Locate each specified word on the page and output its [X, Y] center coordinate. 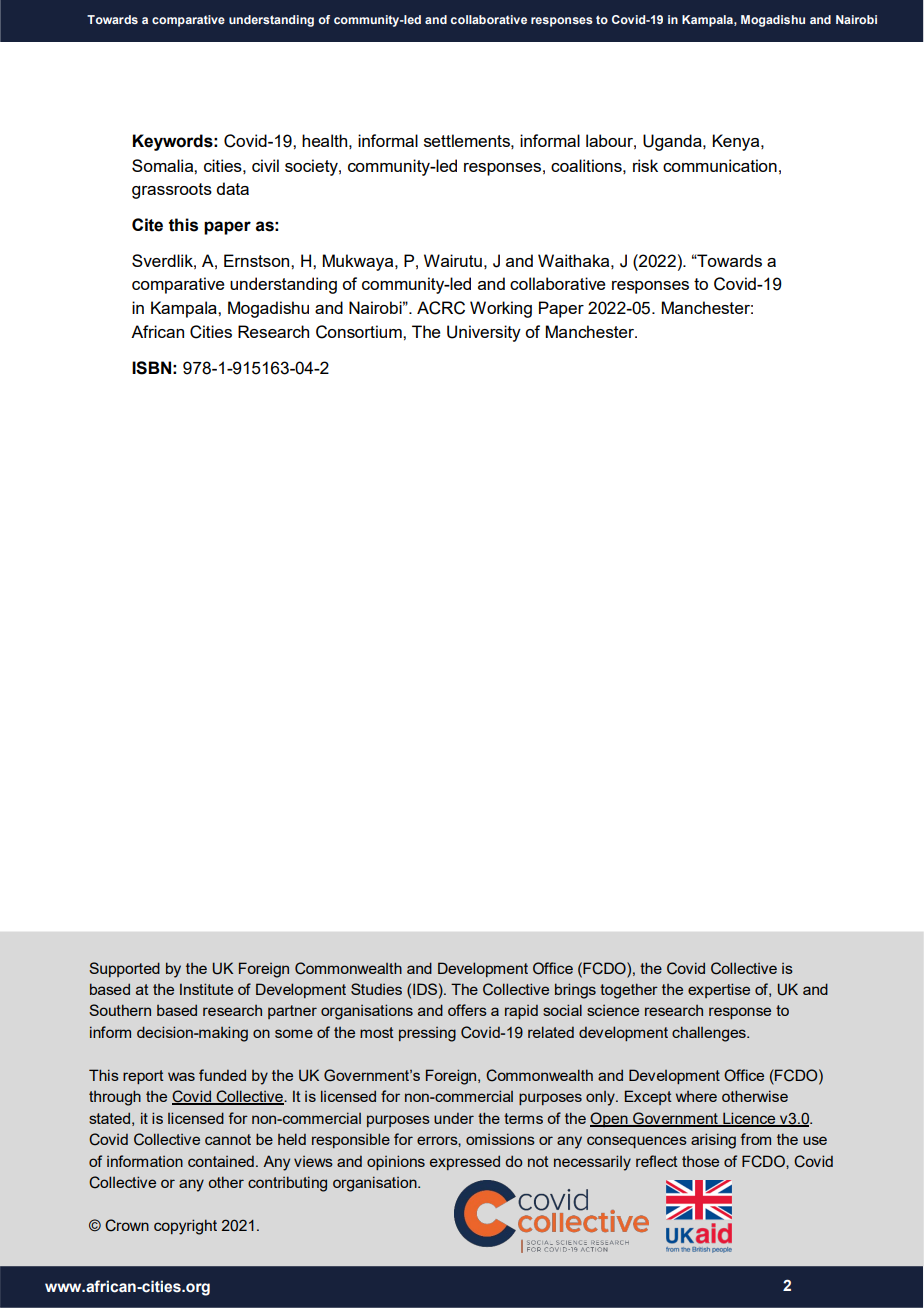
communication [720, 165]
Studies [376, 989]
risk [645, 165]
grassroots [172, 191]
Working [501, 309]
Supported [124, 969]
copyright [185, 1227]
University [484, 333]
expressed [465, 1162]
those [700, 1161]
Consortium [360, 332]
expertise [719, 990]
